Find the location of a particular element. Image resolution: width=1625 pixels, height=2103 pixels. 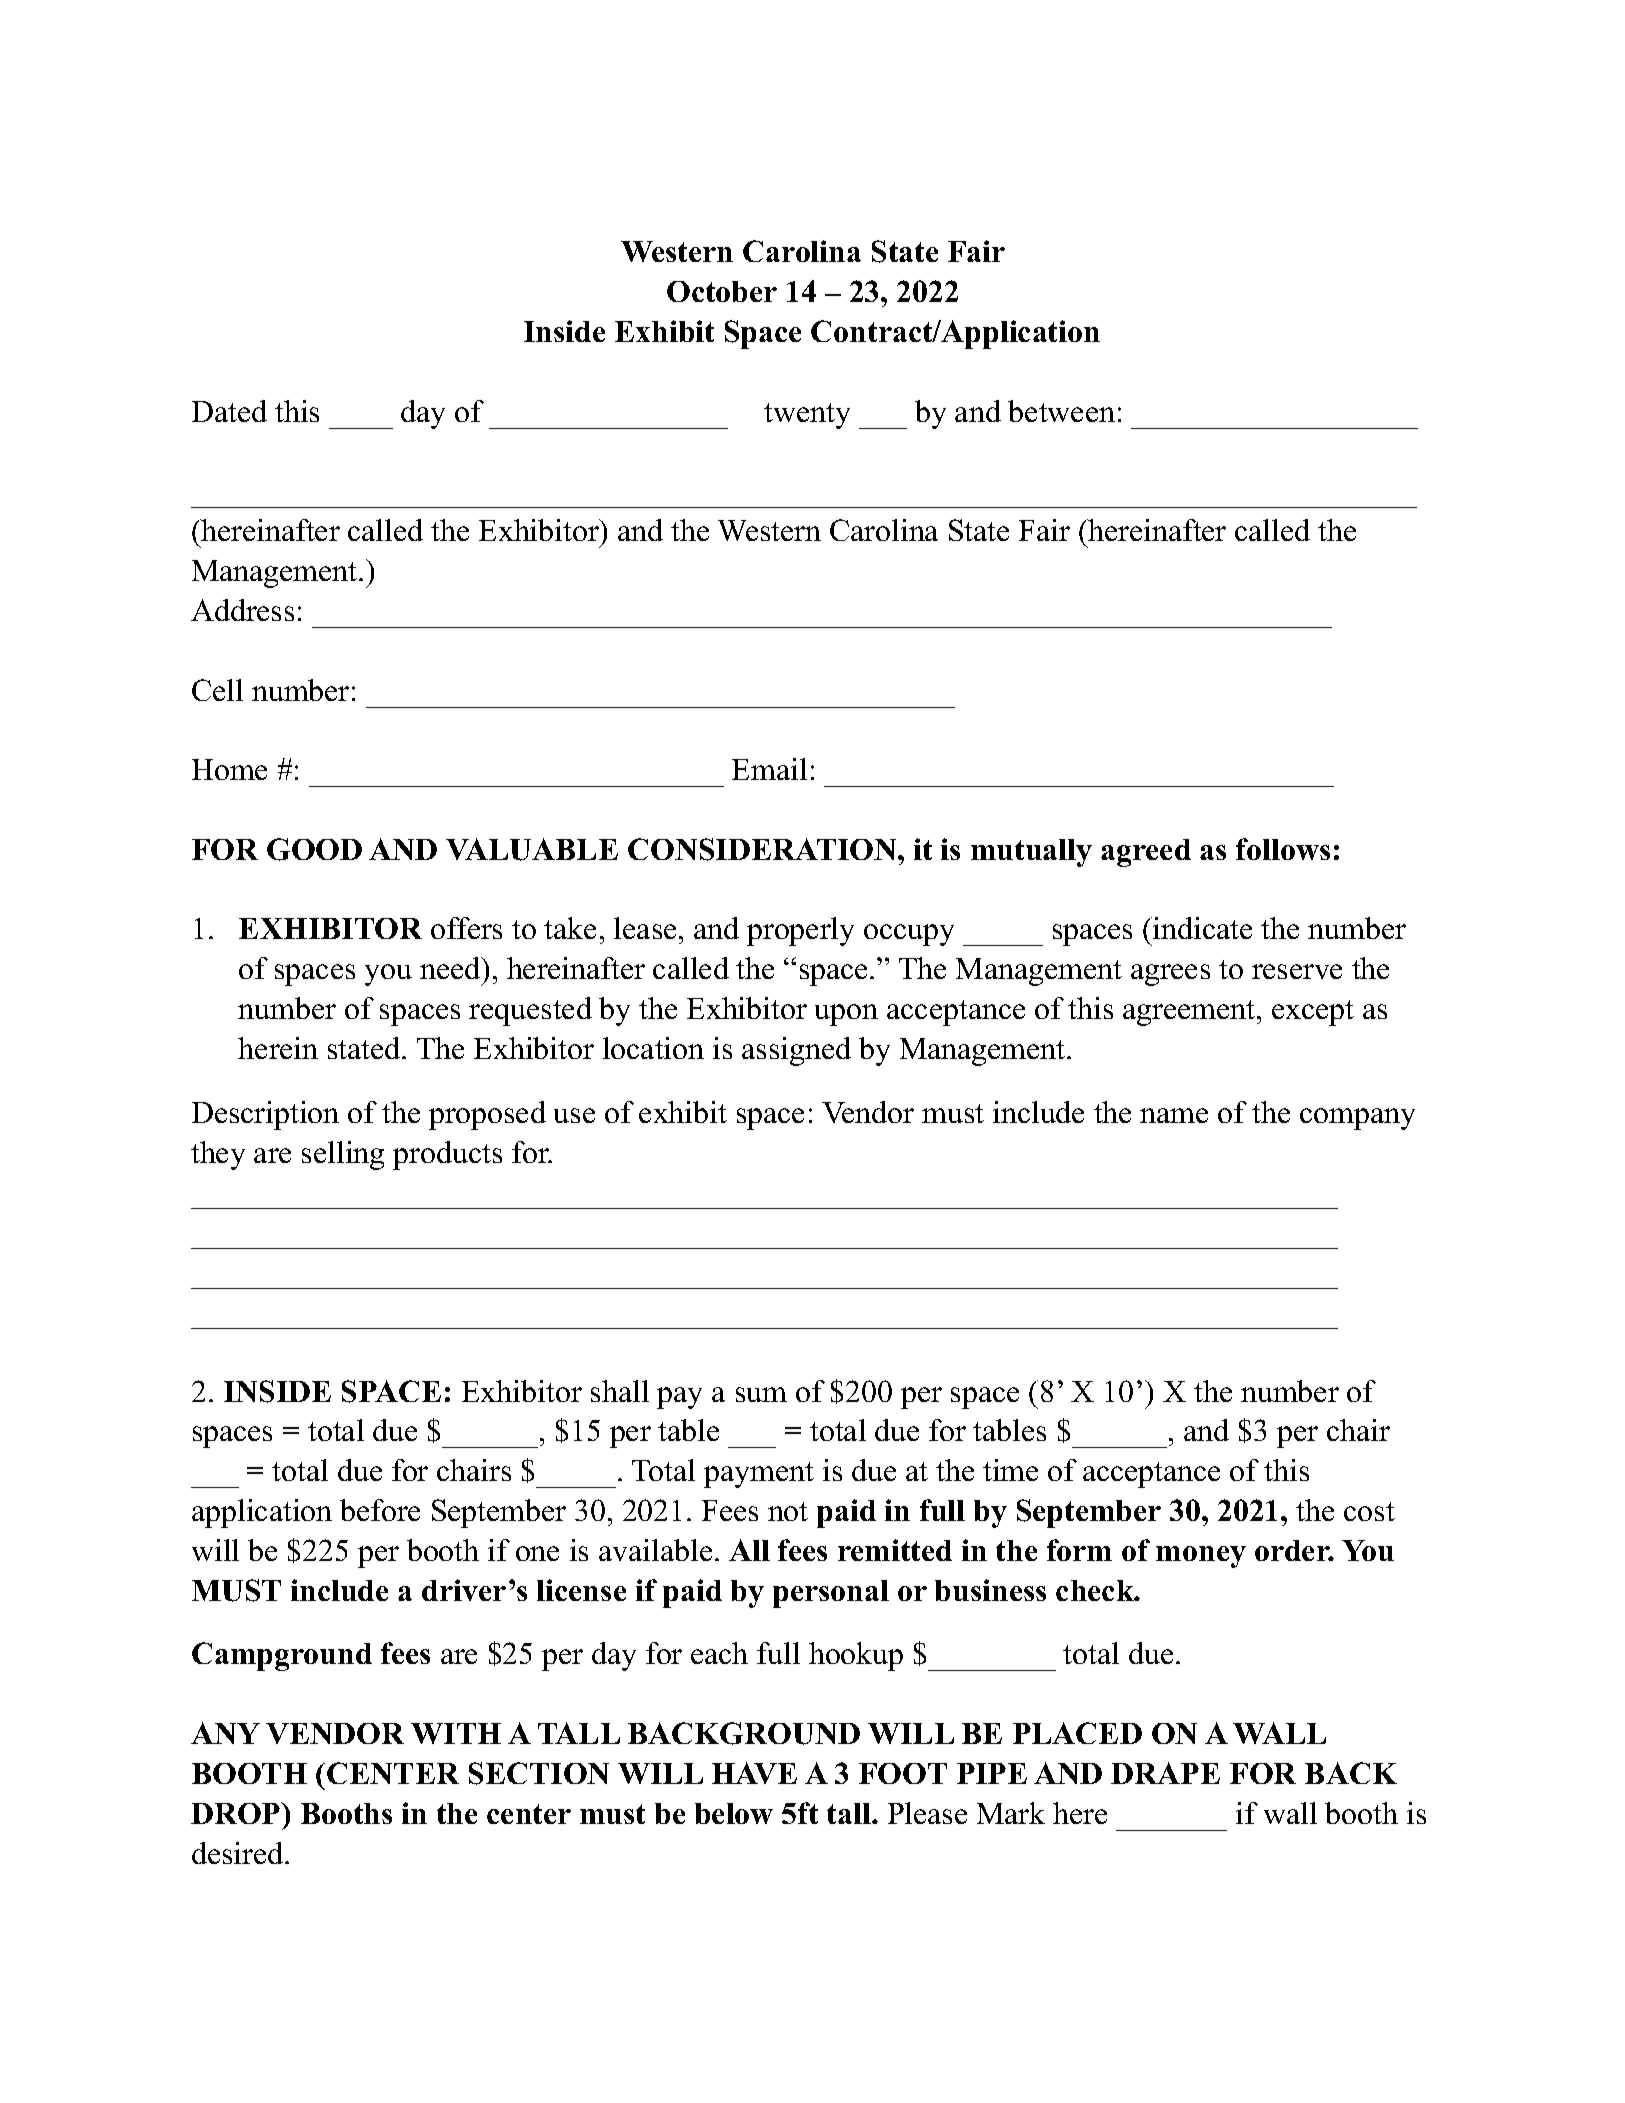

Dated is located at coordinates (229, 411).
